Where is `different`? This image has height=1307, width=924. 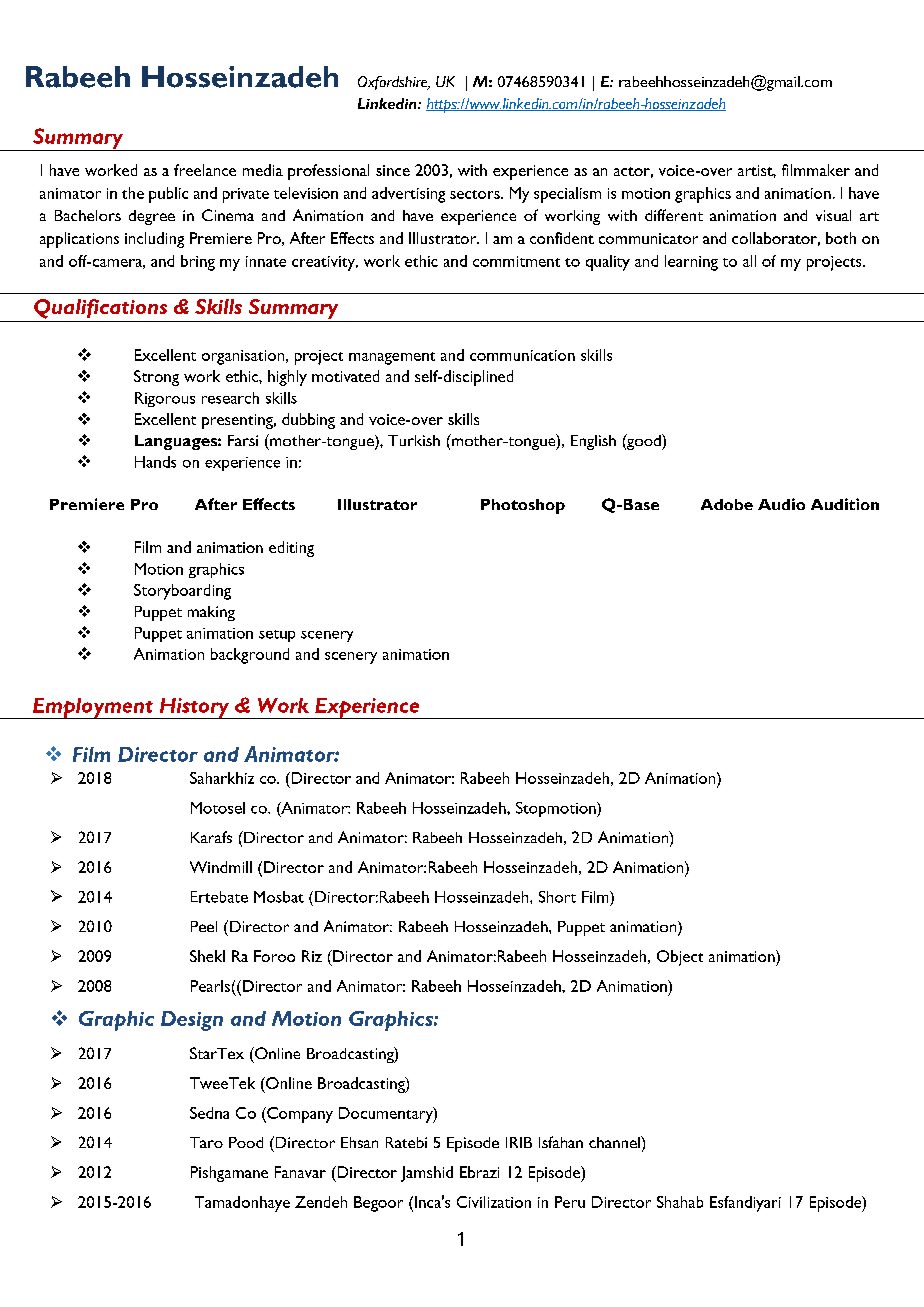
different is located at coordinates (674, 215).
